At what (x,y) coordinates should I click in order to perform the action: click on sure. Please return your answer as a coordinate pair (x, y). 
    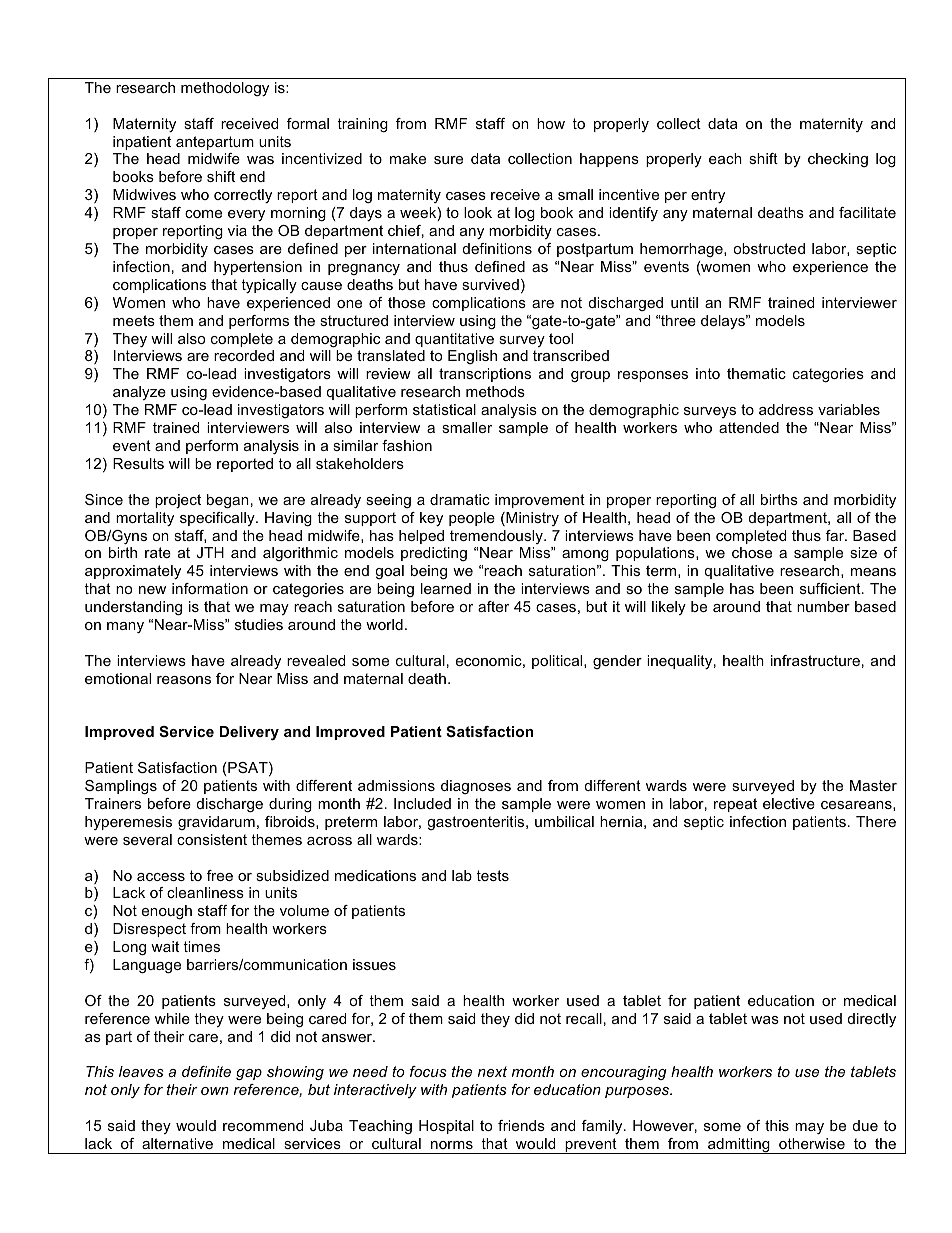
    Looking at the image, I should click on (448, 160).
